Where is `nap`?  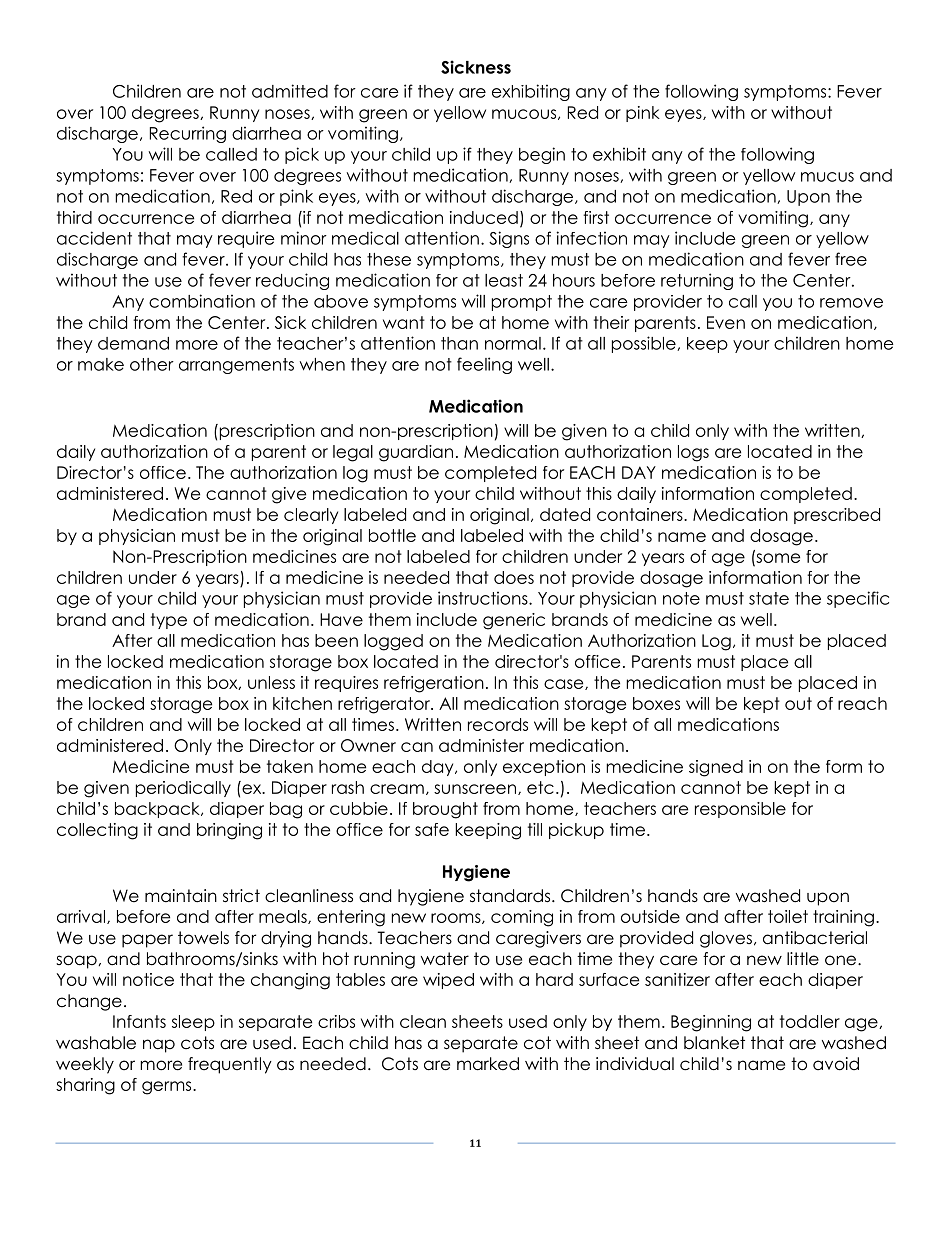 nap is located at coordinates (159, 1046).
